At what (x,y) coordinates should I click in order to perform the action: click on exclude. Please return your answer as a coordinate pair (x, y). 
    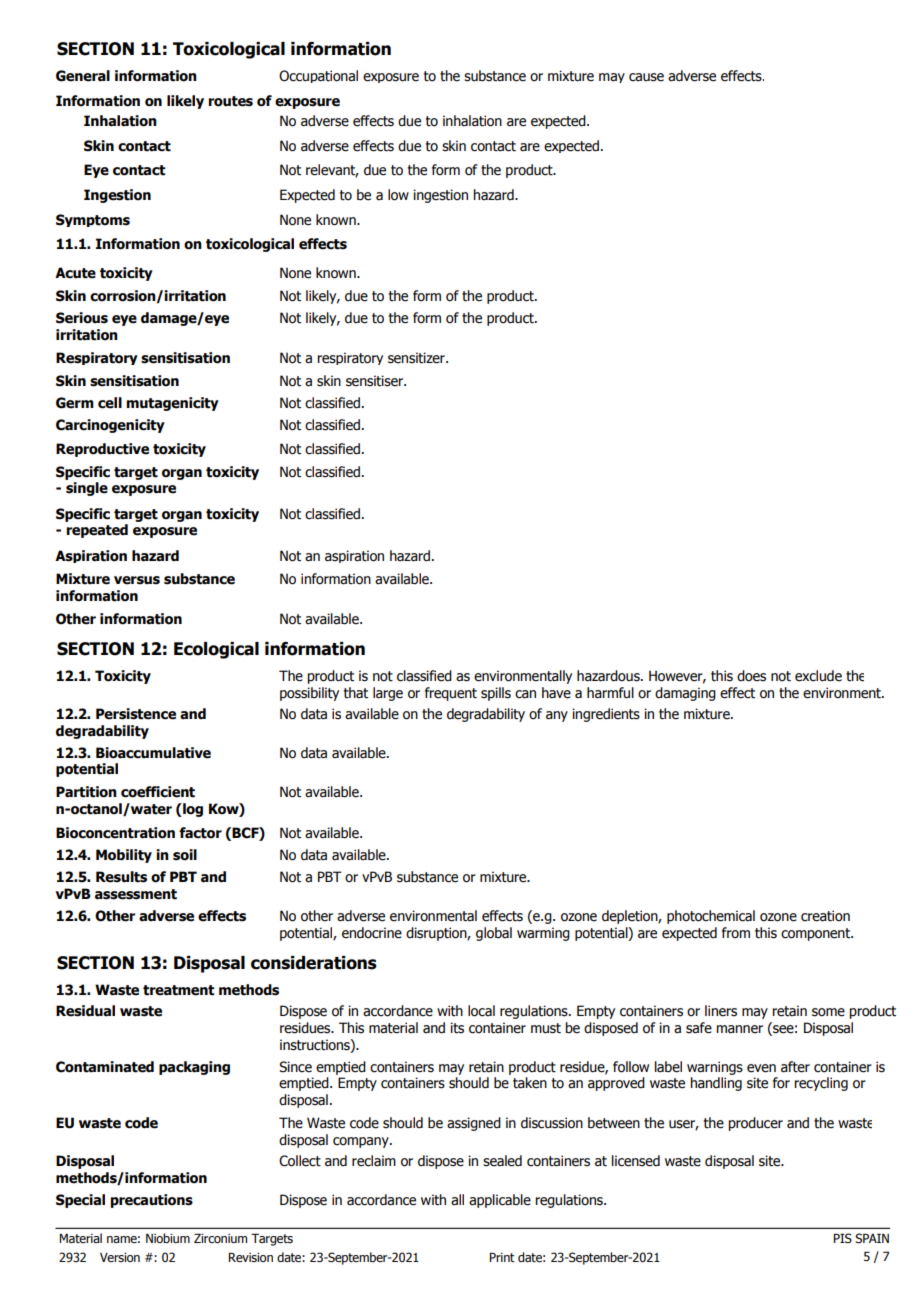
    Looking at the image, I should click on (818, 676).
